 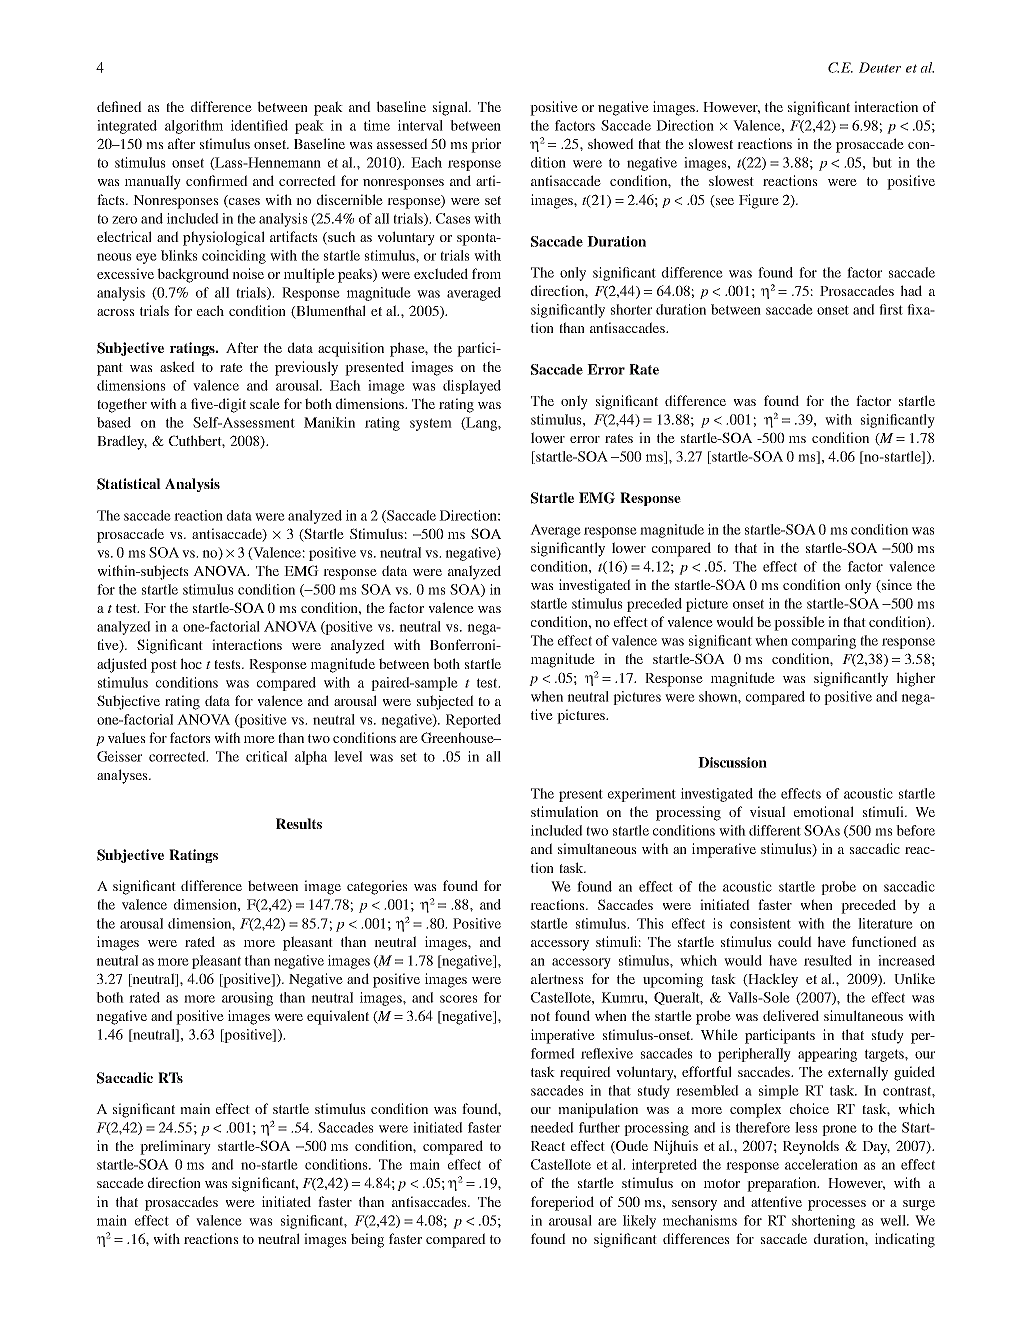 What do you see at coordinates (882, 162) in the document?
I see `but` at bounding box center [882, 162].
